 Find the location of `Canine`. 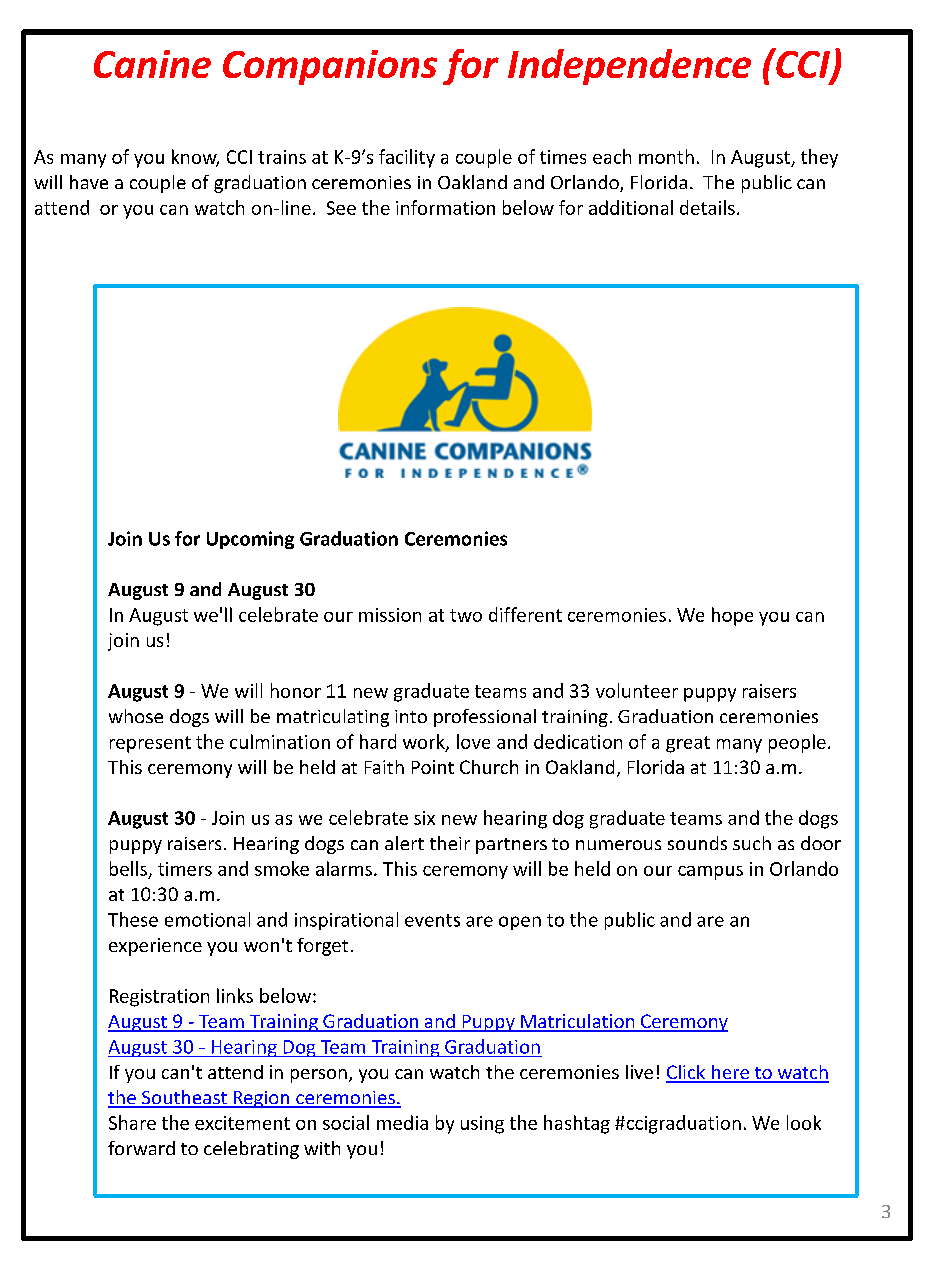

Canine is located at coordinates (152, 64).
